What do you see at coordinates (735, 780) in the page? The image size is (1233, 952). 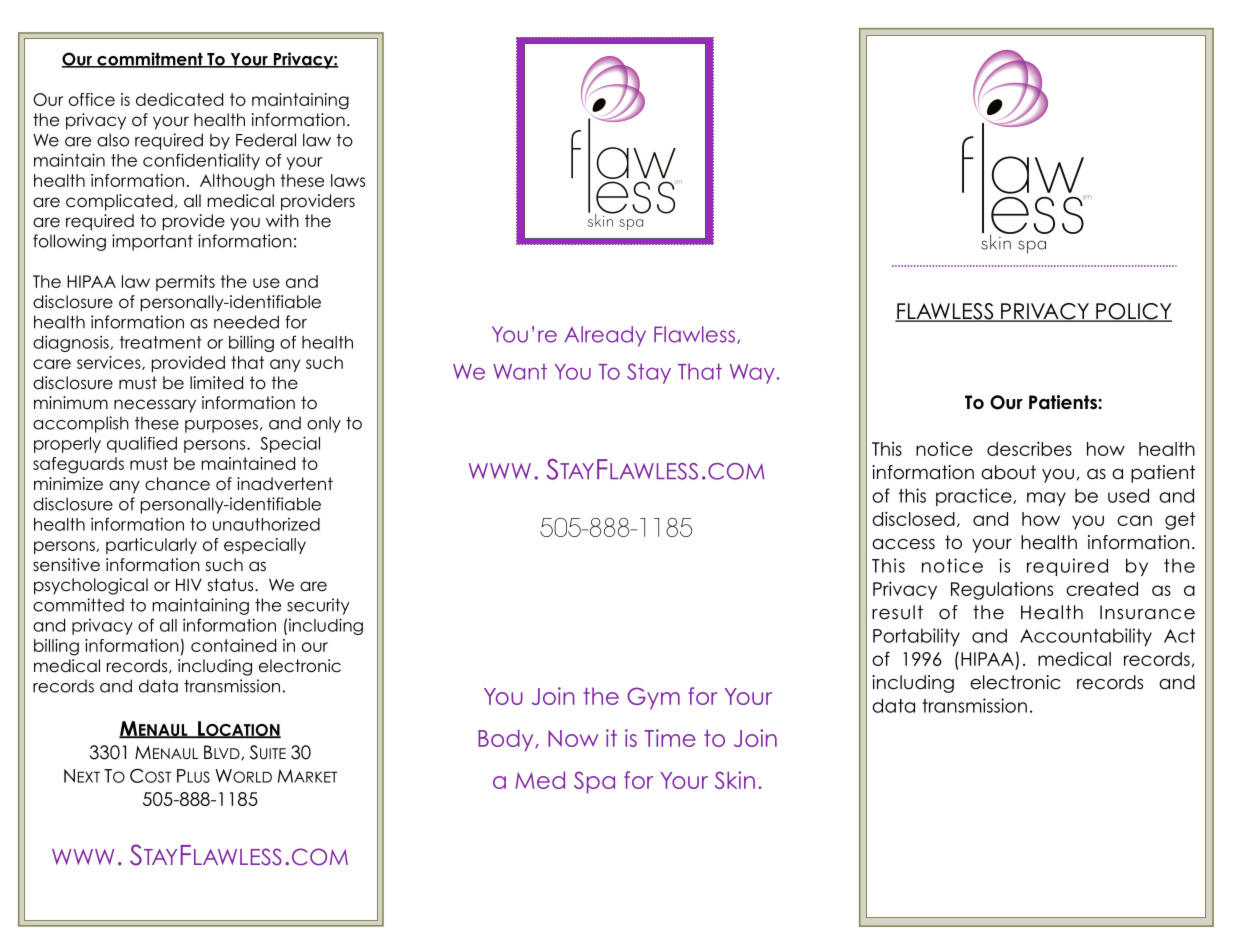 I see `Skin` at bounding box center [735, 780].
